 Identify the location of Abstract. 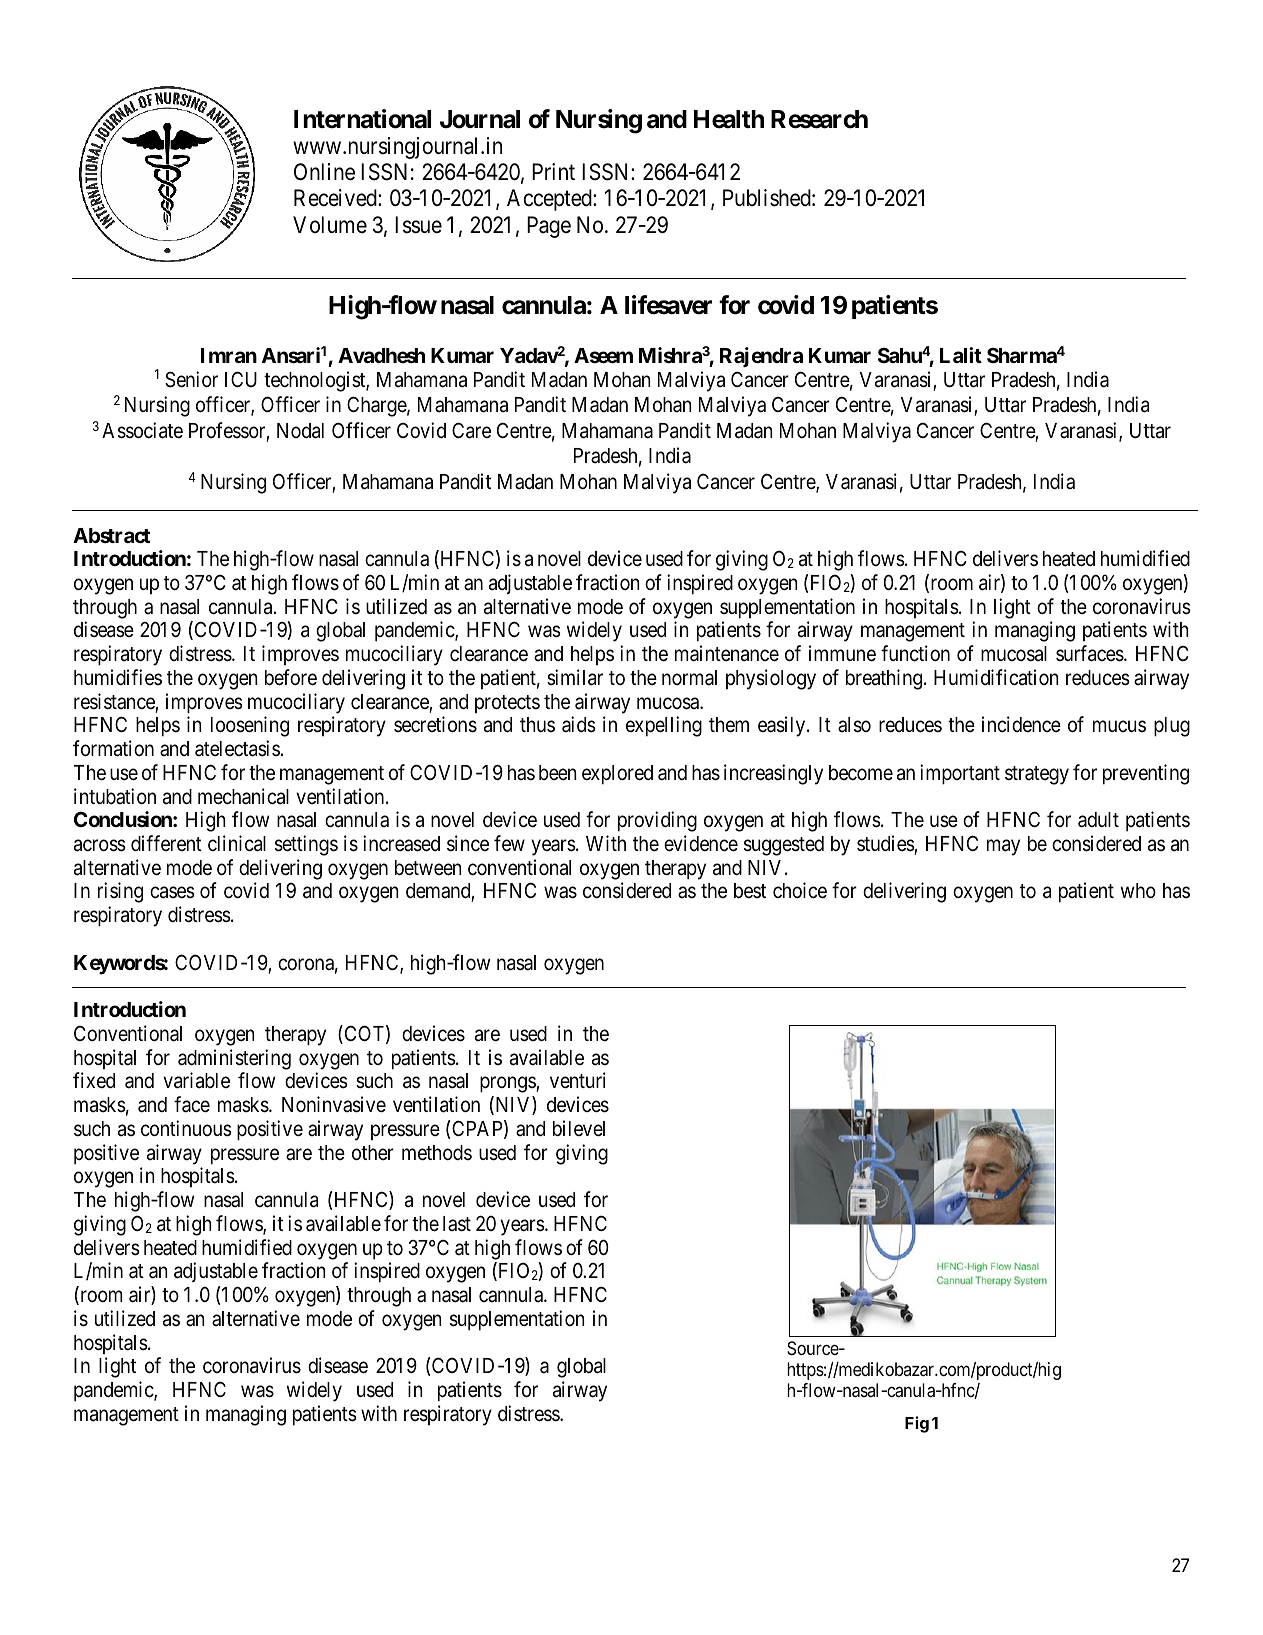
(111, 535).
